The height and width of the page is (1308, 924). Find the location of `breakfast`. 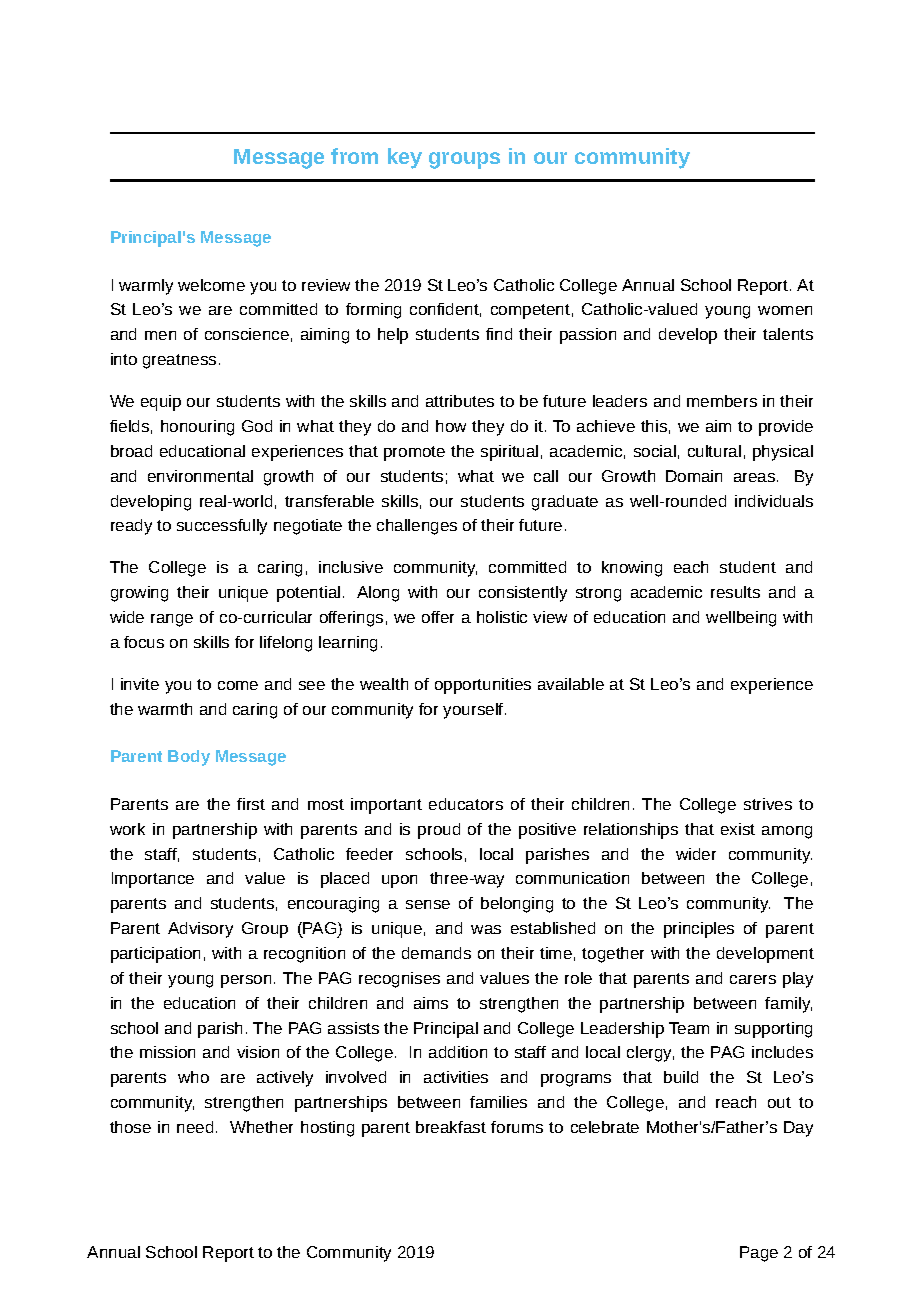

breakfast is located at coordinates (451, 1127).
